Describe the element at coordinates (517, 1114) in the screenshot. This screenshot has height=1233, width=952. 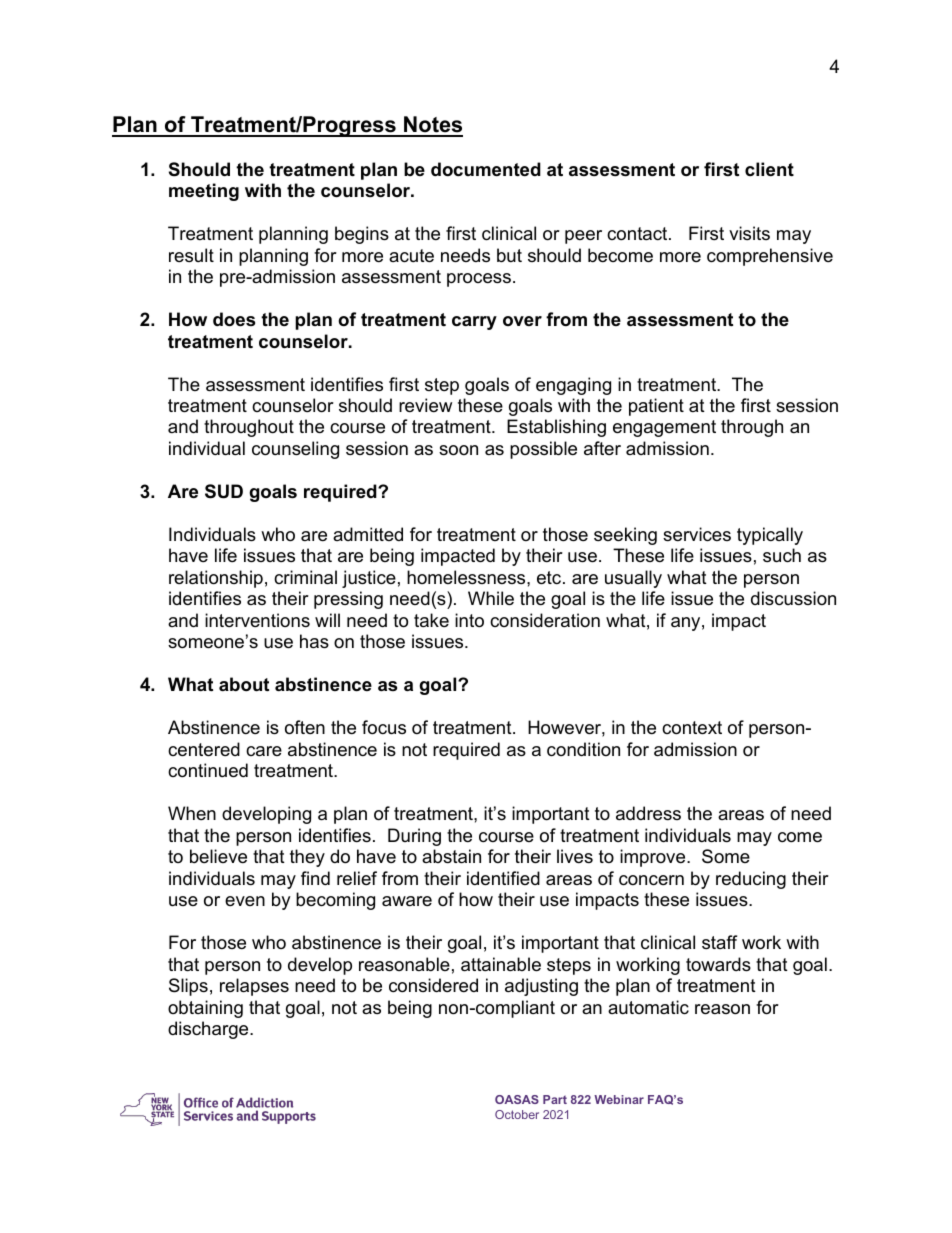
I see `October` at that location.
